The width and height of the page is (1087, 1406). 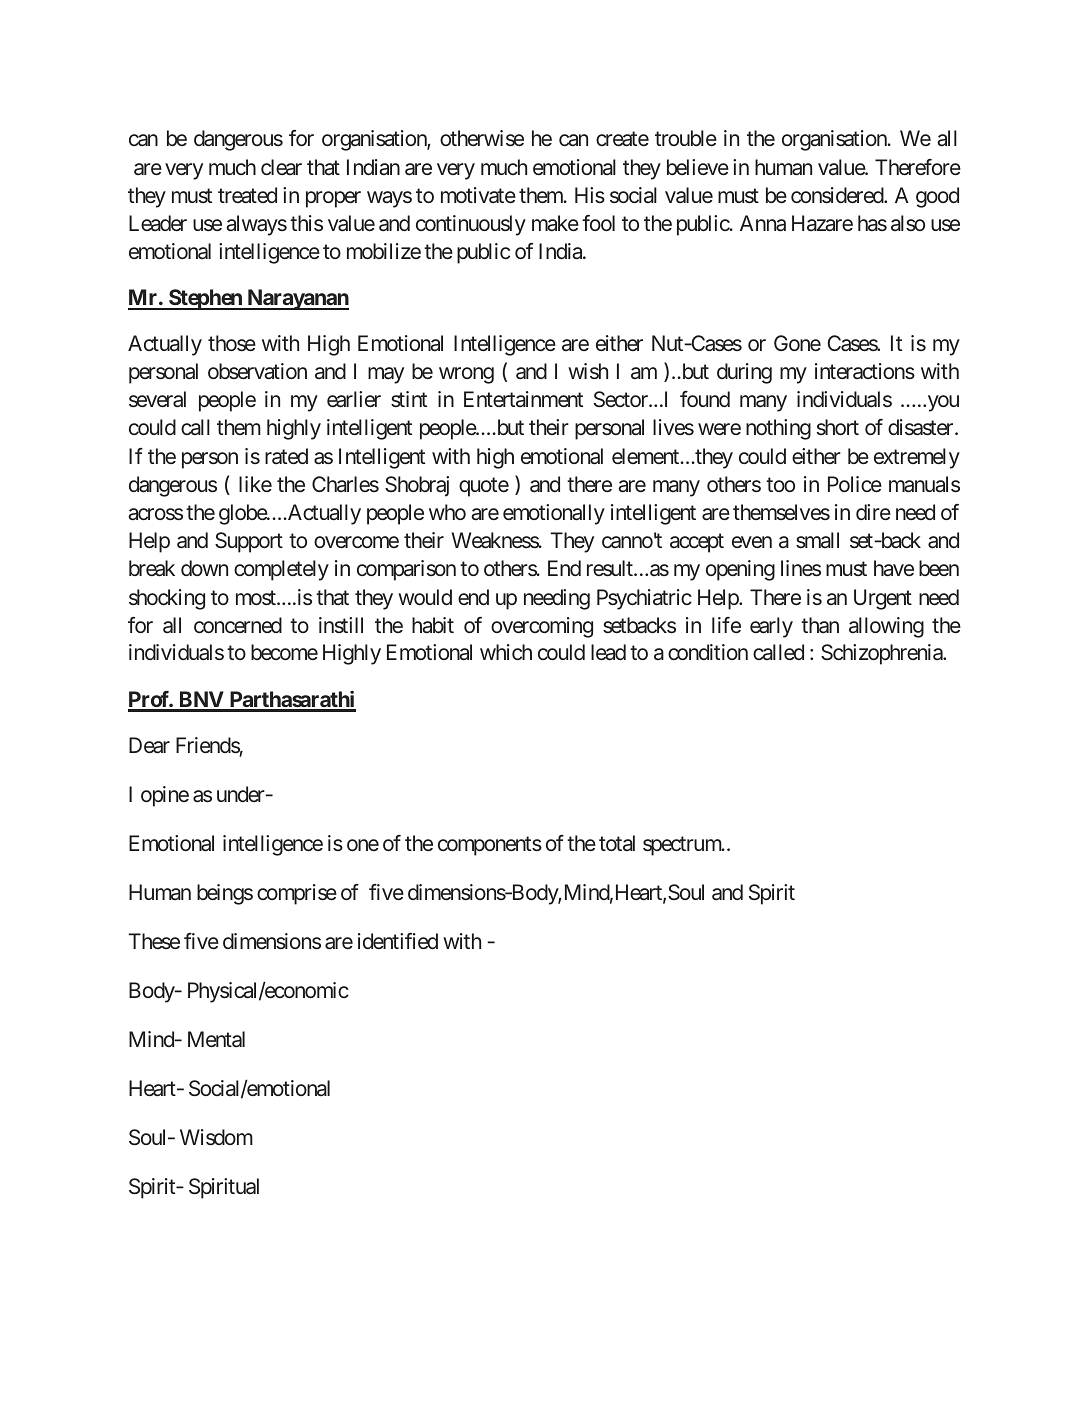 I want to click on observation, so click(x=257, y=371).
